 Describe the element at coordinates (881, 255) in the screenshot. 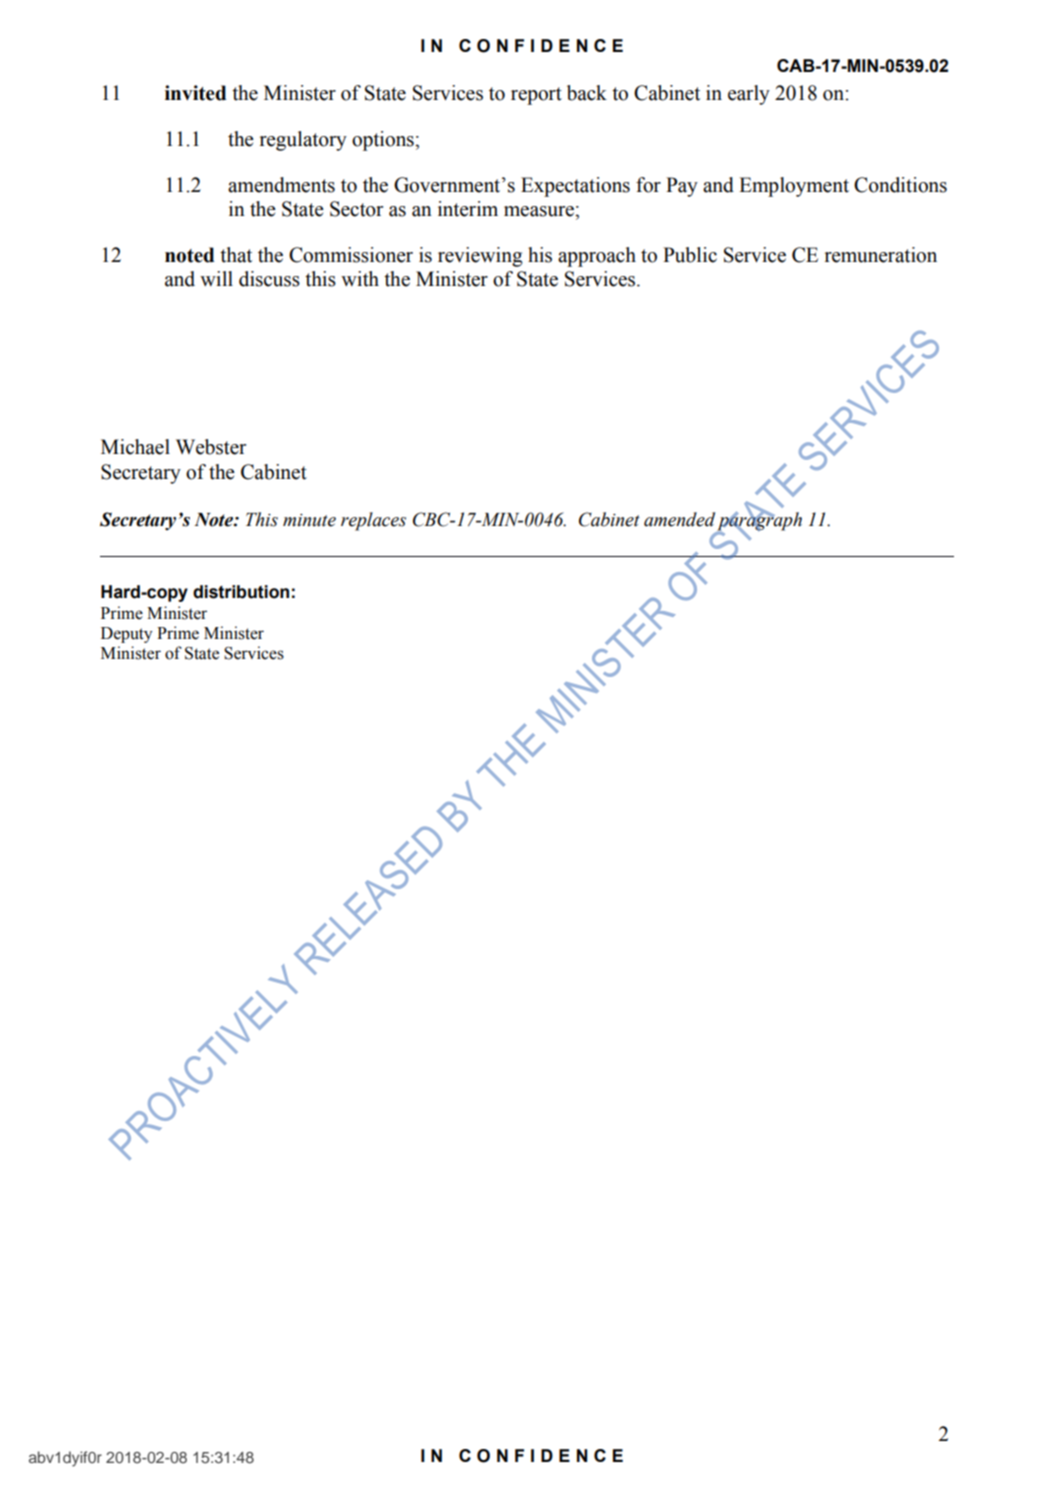

I see `remuneration` at that location.
